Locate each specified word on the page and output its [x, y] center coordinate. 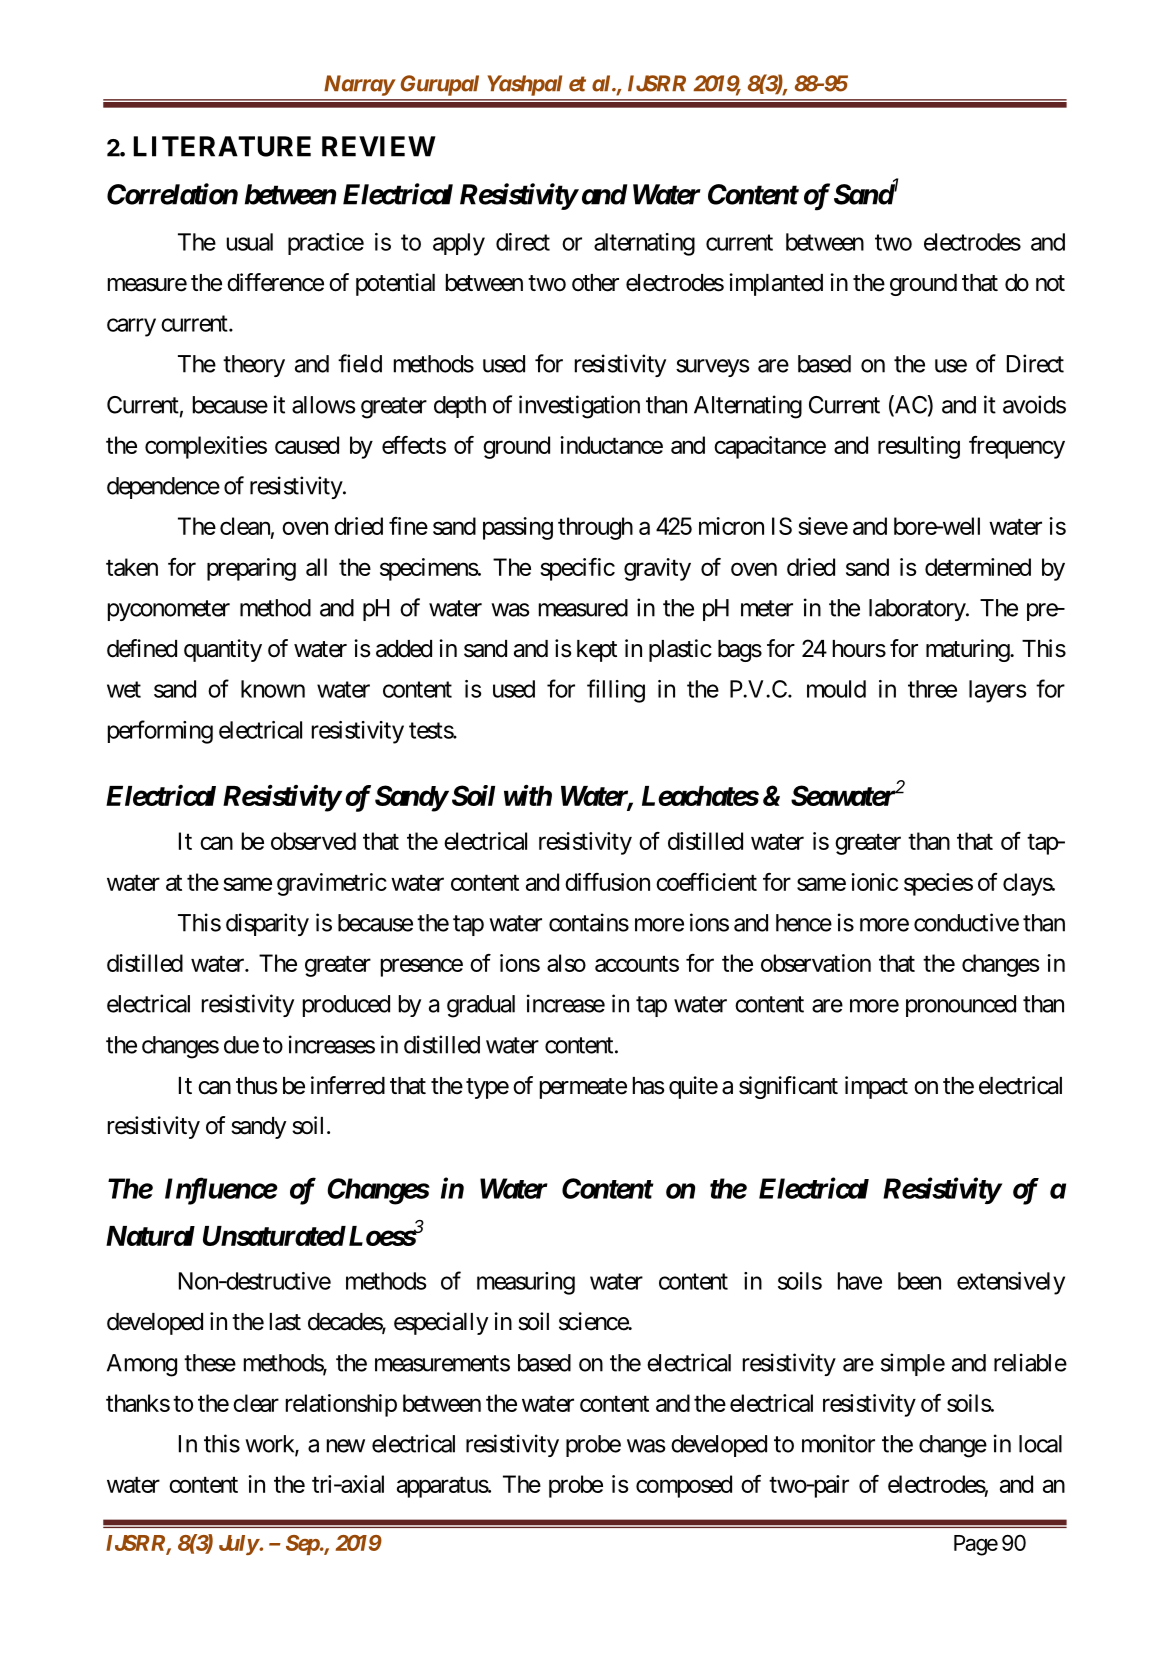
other [595, 283]
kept [597, 651]
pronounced [961, 1006]
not [1050, 283]
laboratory [918, 610]
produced [346, 1006]
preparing [251, 569]
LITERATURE [222, 146]
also [566, 963]
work [270, 1445]
